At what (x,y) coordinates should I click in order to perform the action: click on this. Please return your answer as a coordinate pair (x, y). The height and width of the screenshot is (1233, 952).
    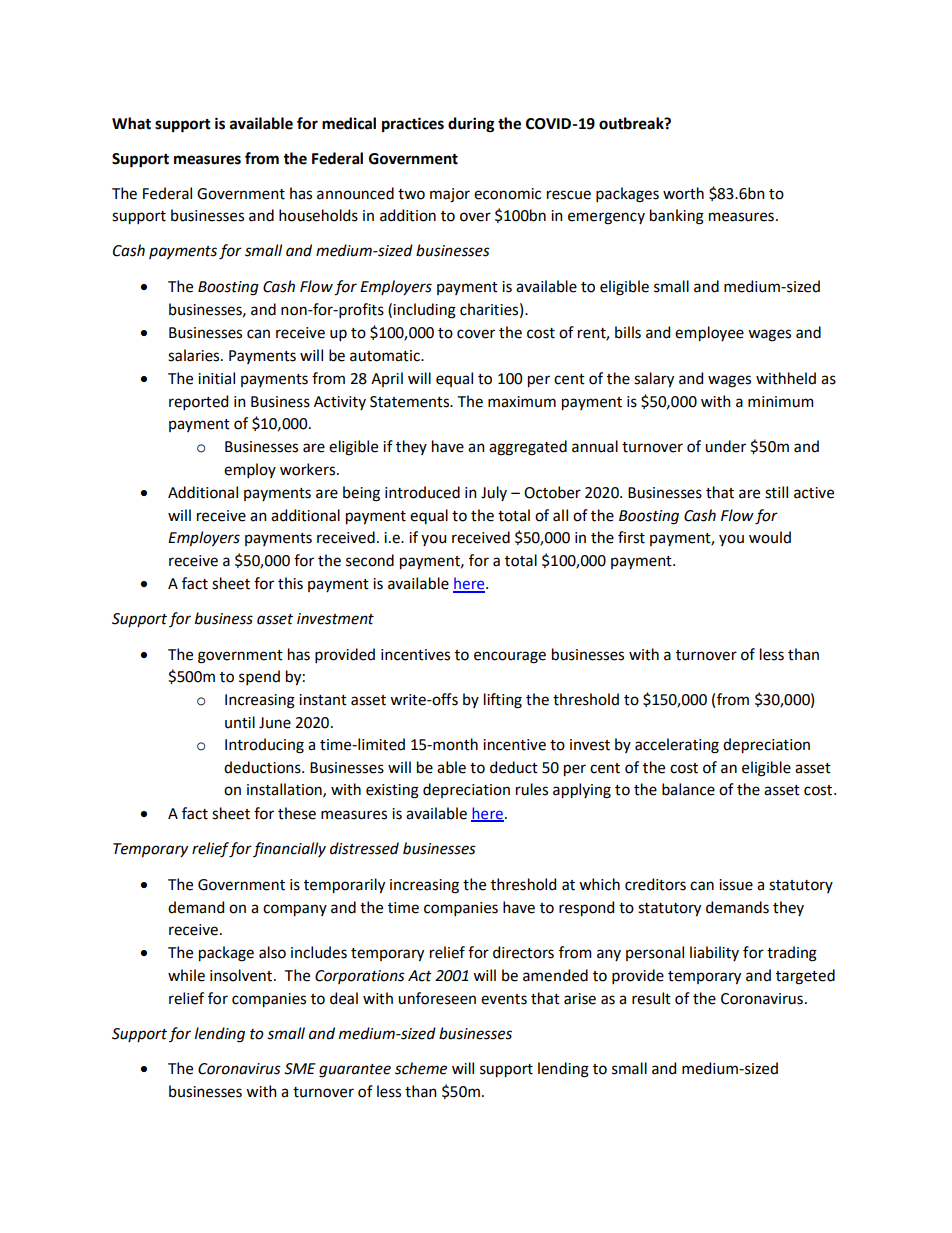
    Looking at the image, I should click on (290, 583).
